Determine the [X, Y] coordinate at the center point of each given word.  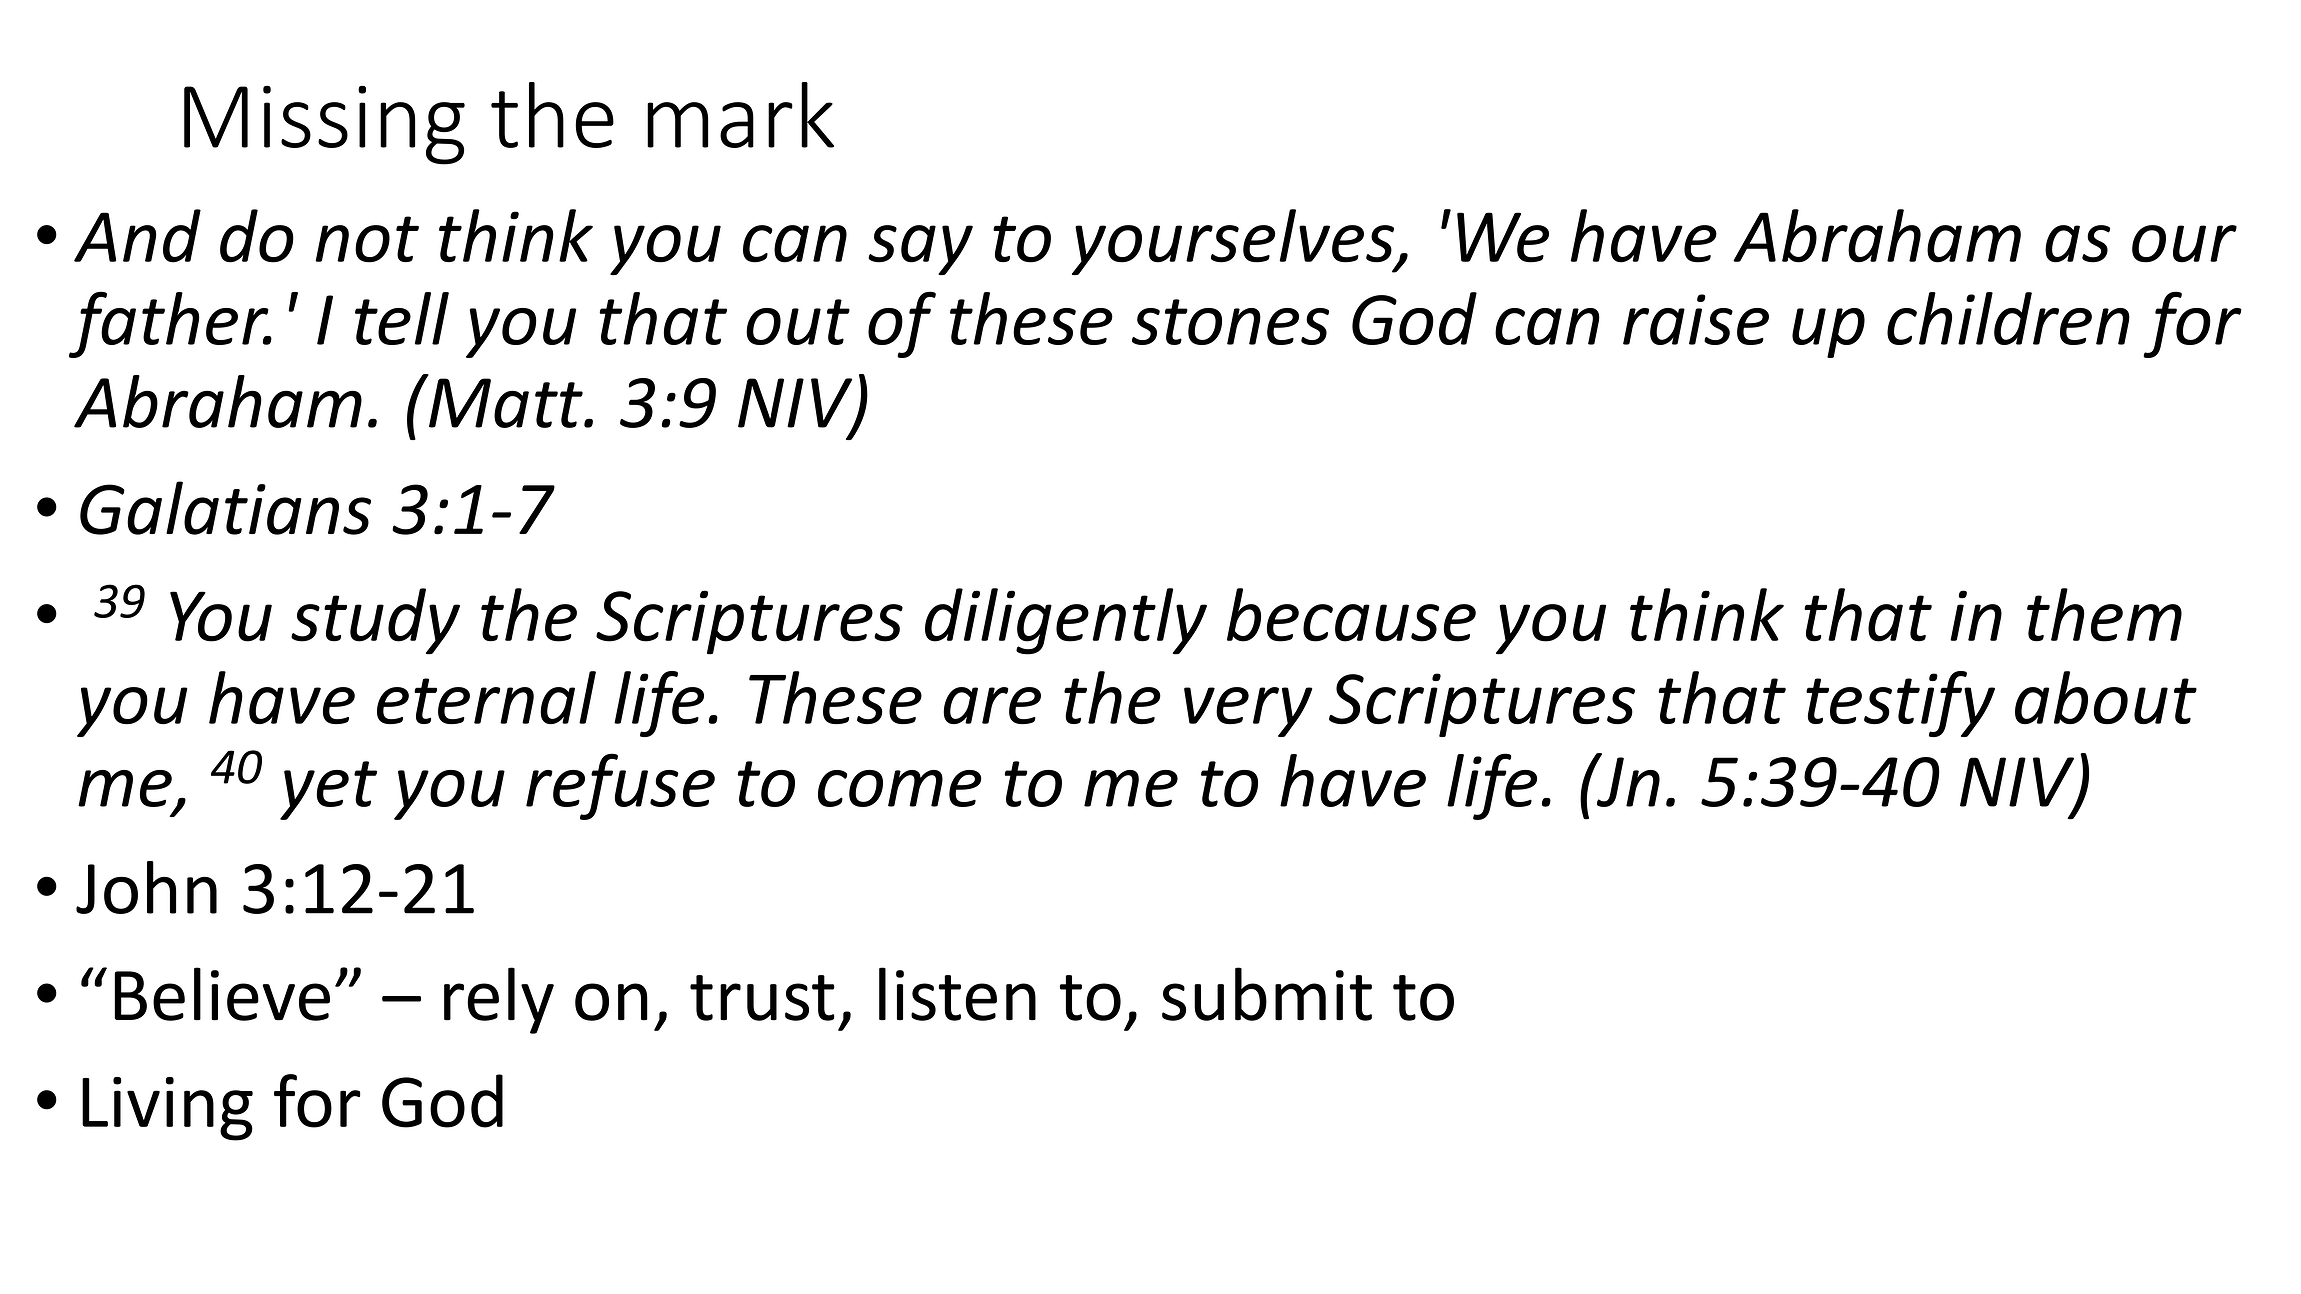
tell [402, 318]
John [146, 887]
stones [1230, 322]
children [2008, 318]
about [2106, 697]
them [2104, 615]
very [1248, 712]
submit [1267, 994]
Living [167, 1109]
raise [1696, 319]
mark [740, 115]
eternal [486, 697]
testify [1900, 704]
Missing [324, 125]
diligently [1066, 621]
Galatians [225, 508]
